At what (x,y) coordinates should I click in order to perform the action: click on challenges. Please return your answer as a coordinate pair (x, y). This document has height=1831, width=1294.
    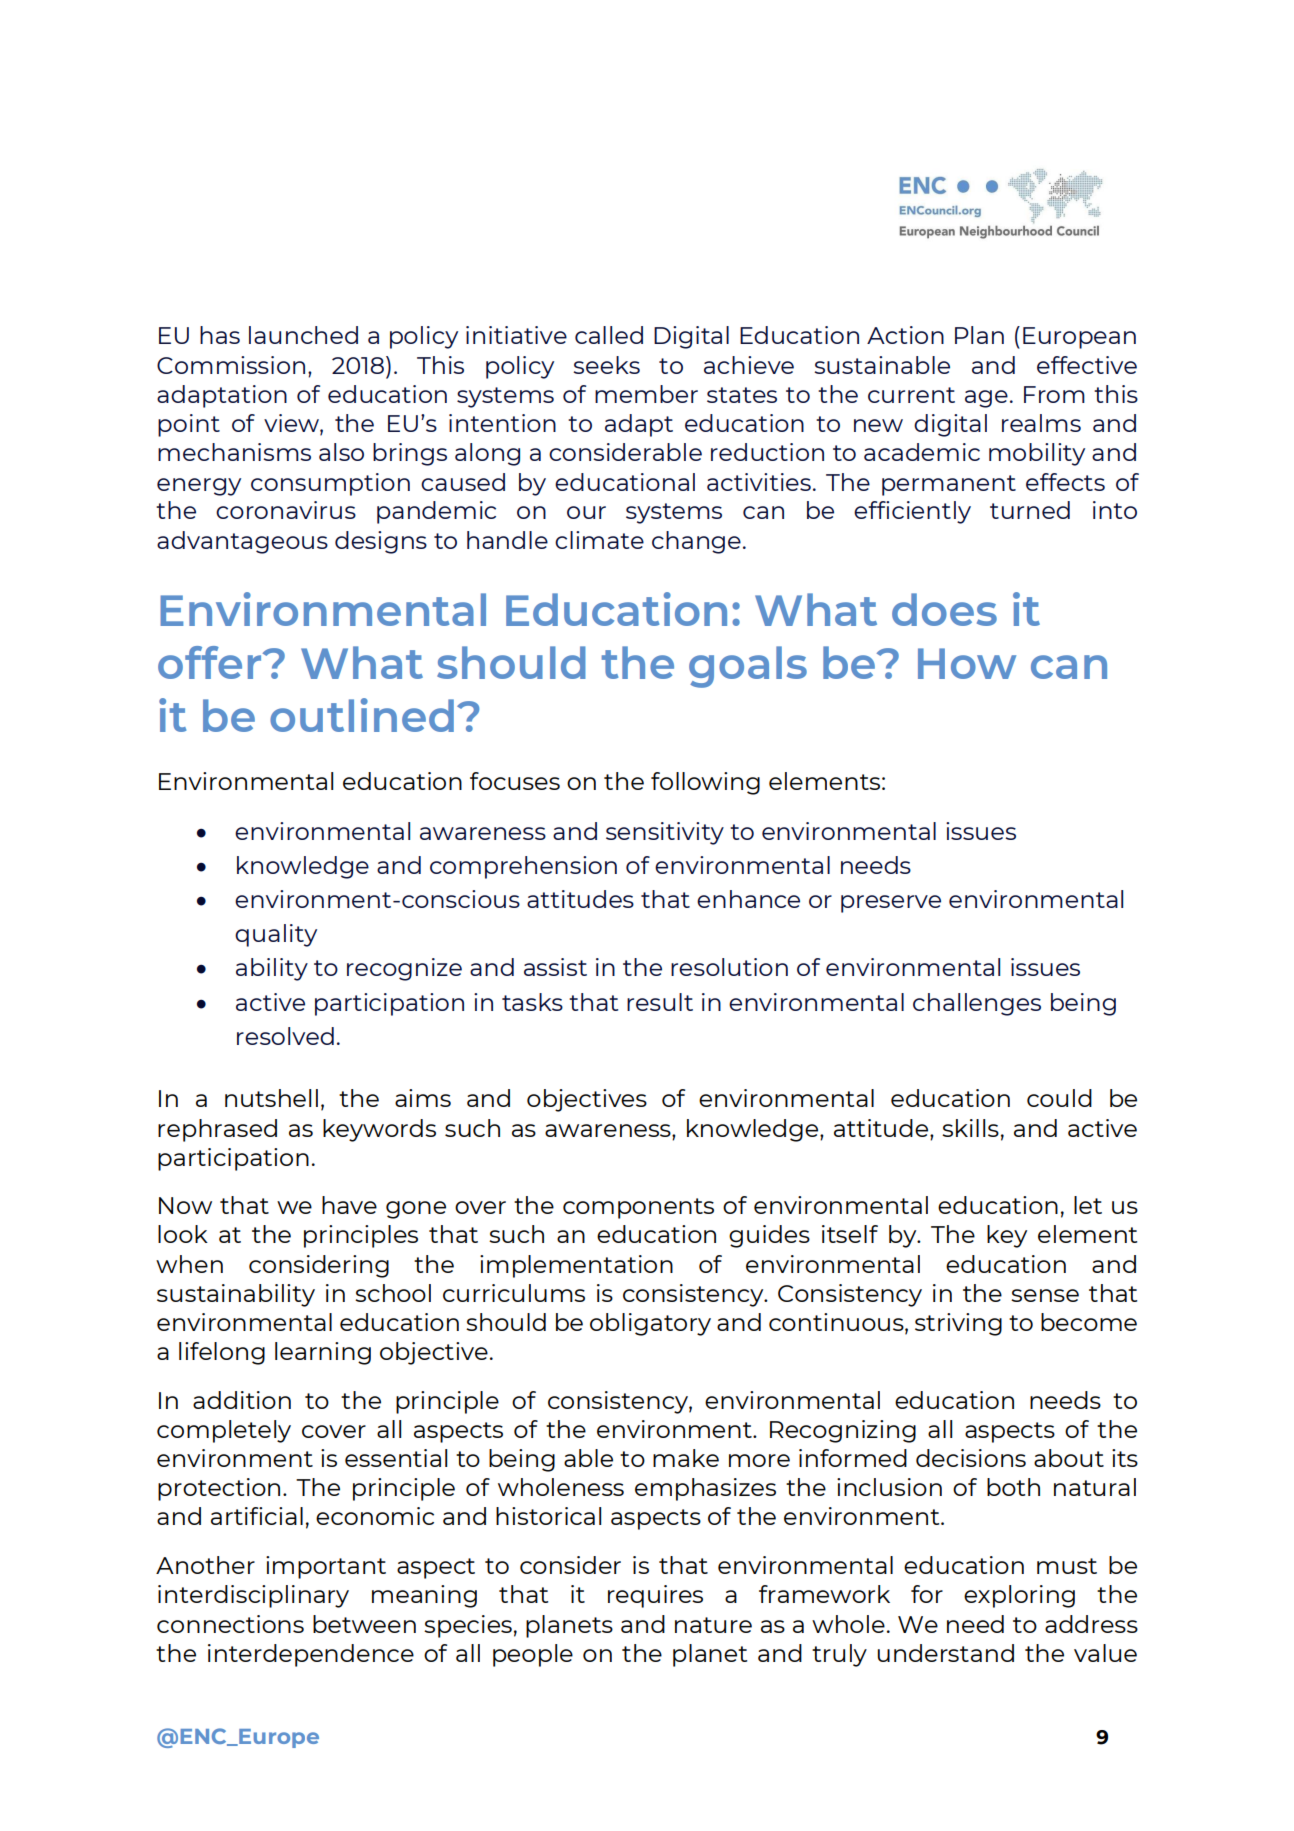
    Looking at the image, I should click on (977, 1004).
